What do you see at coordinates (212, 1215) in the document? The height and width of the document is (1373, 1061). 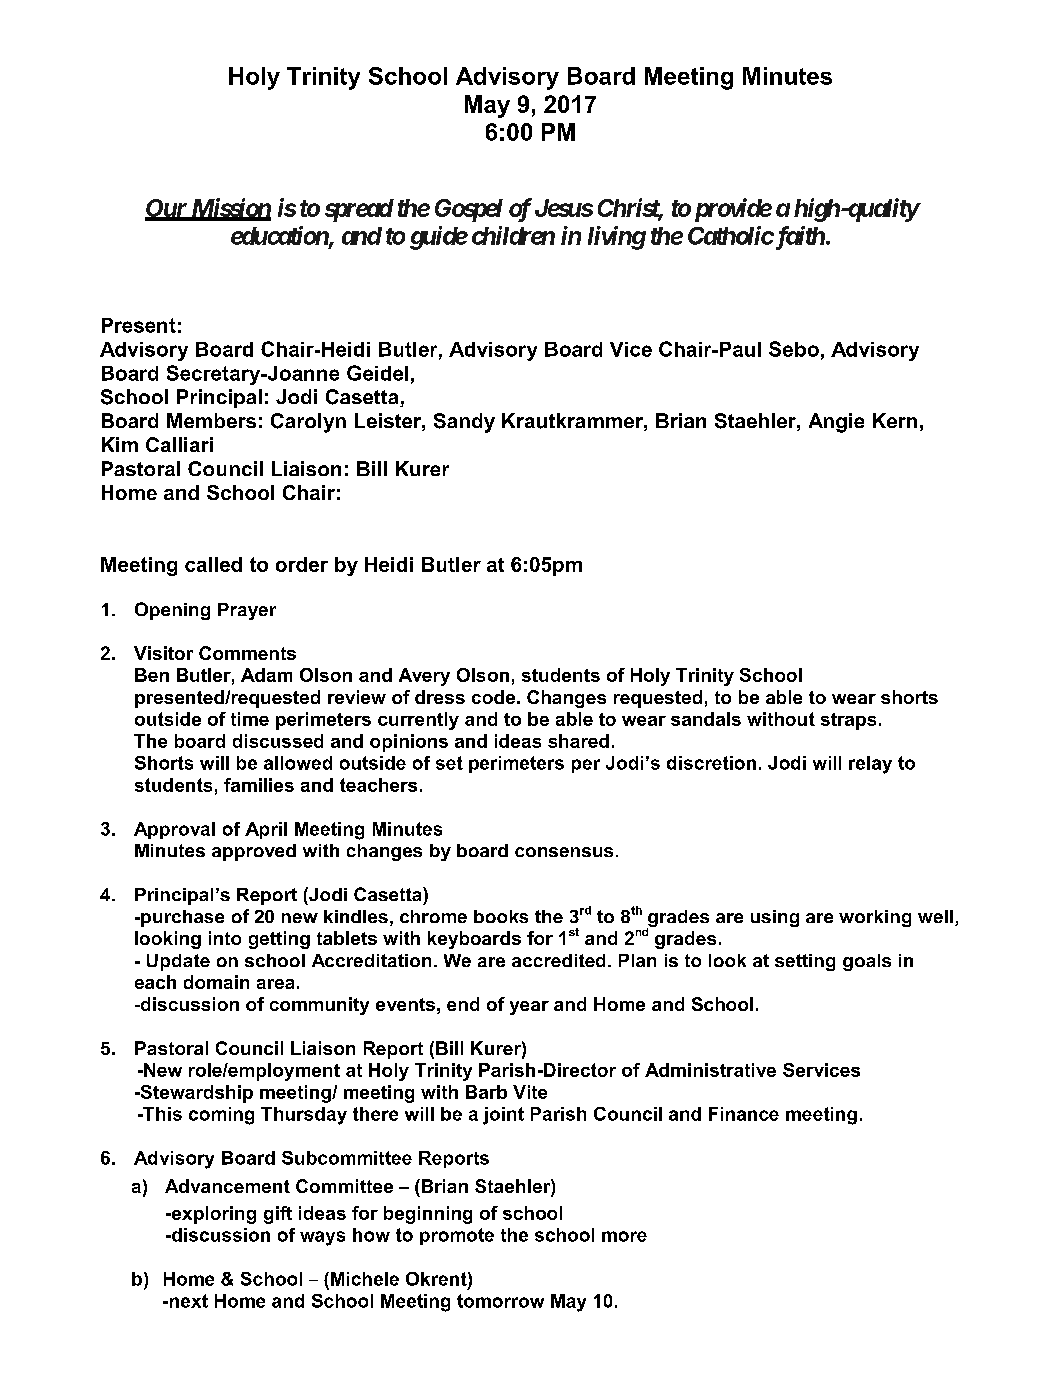 I see `exploring` at bounding box center [212, 1215].
